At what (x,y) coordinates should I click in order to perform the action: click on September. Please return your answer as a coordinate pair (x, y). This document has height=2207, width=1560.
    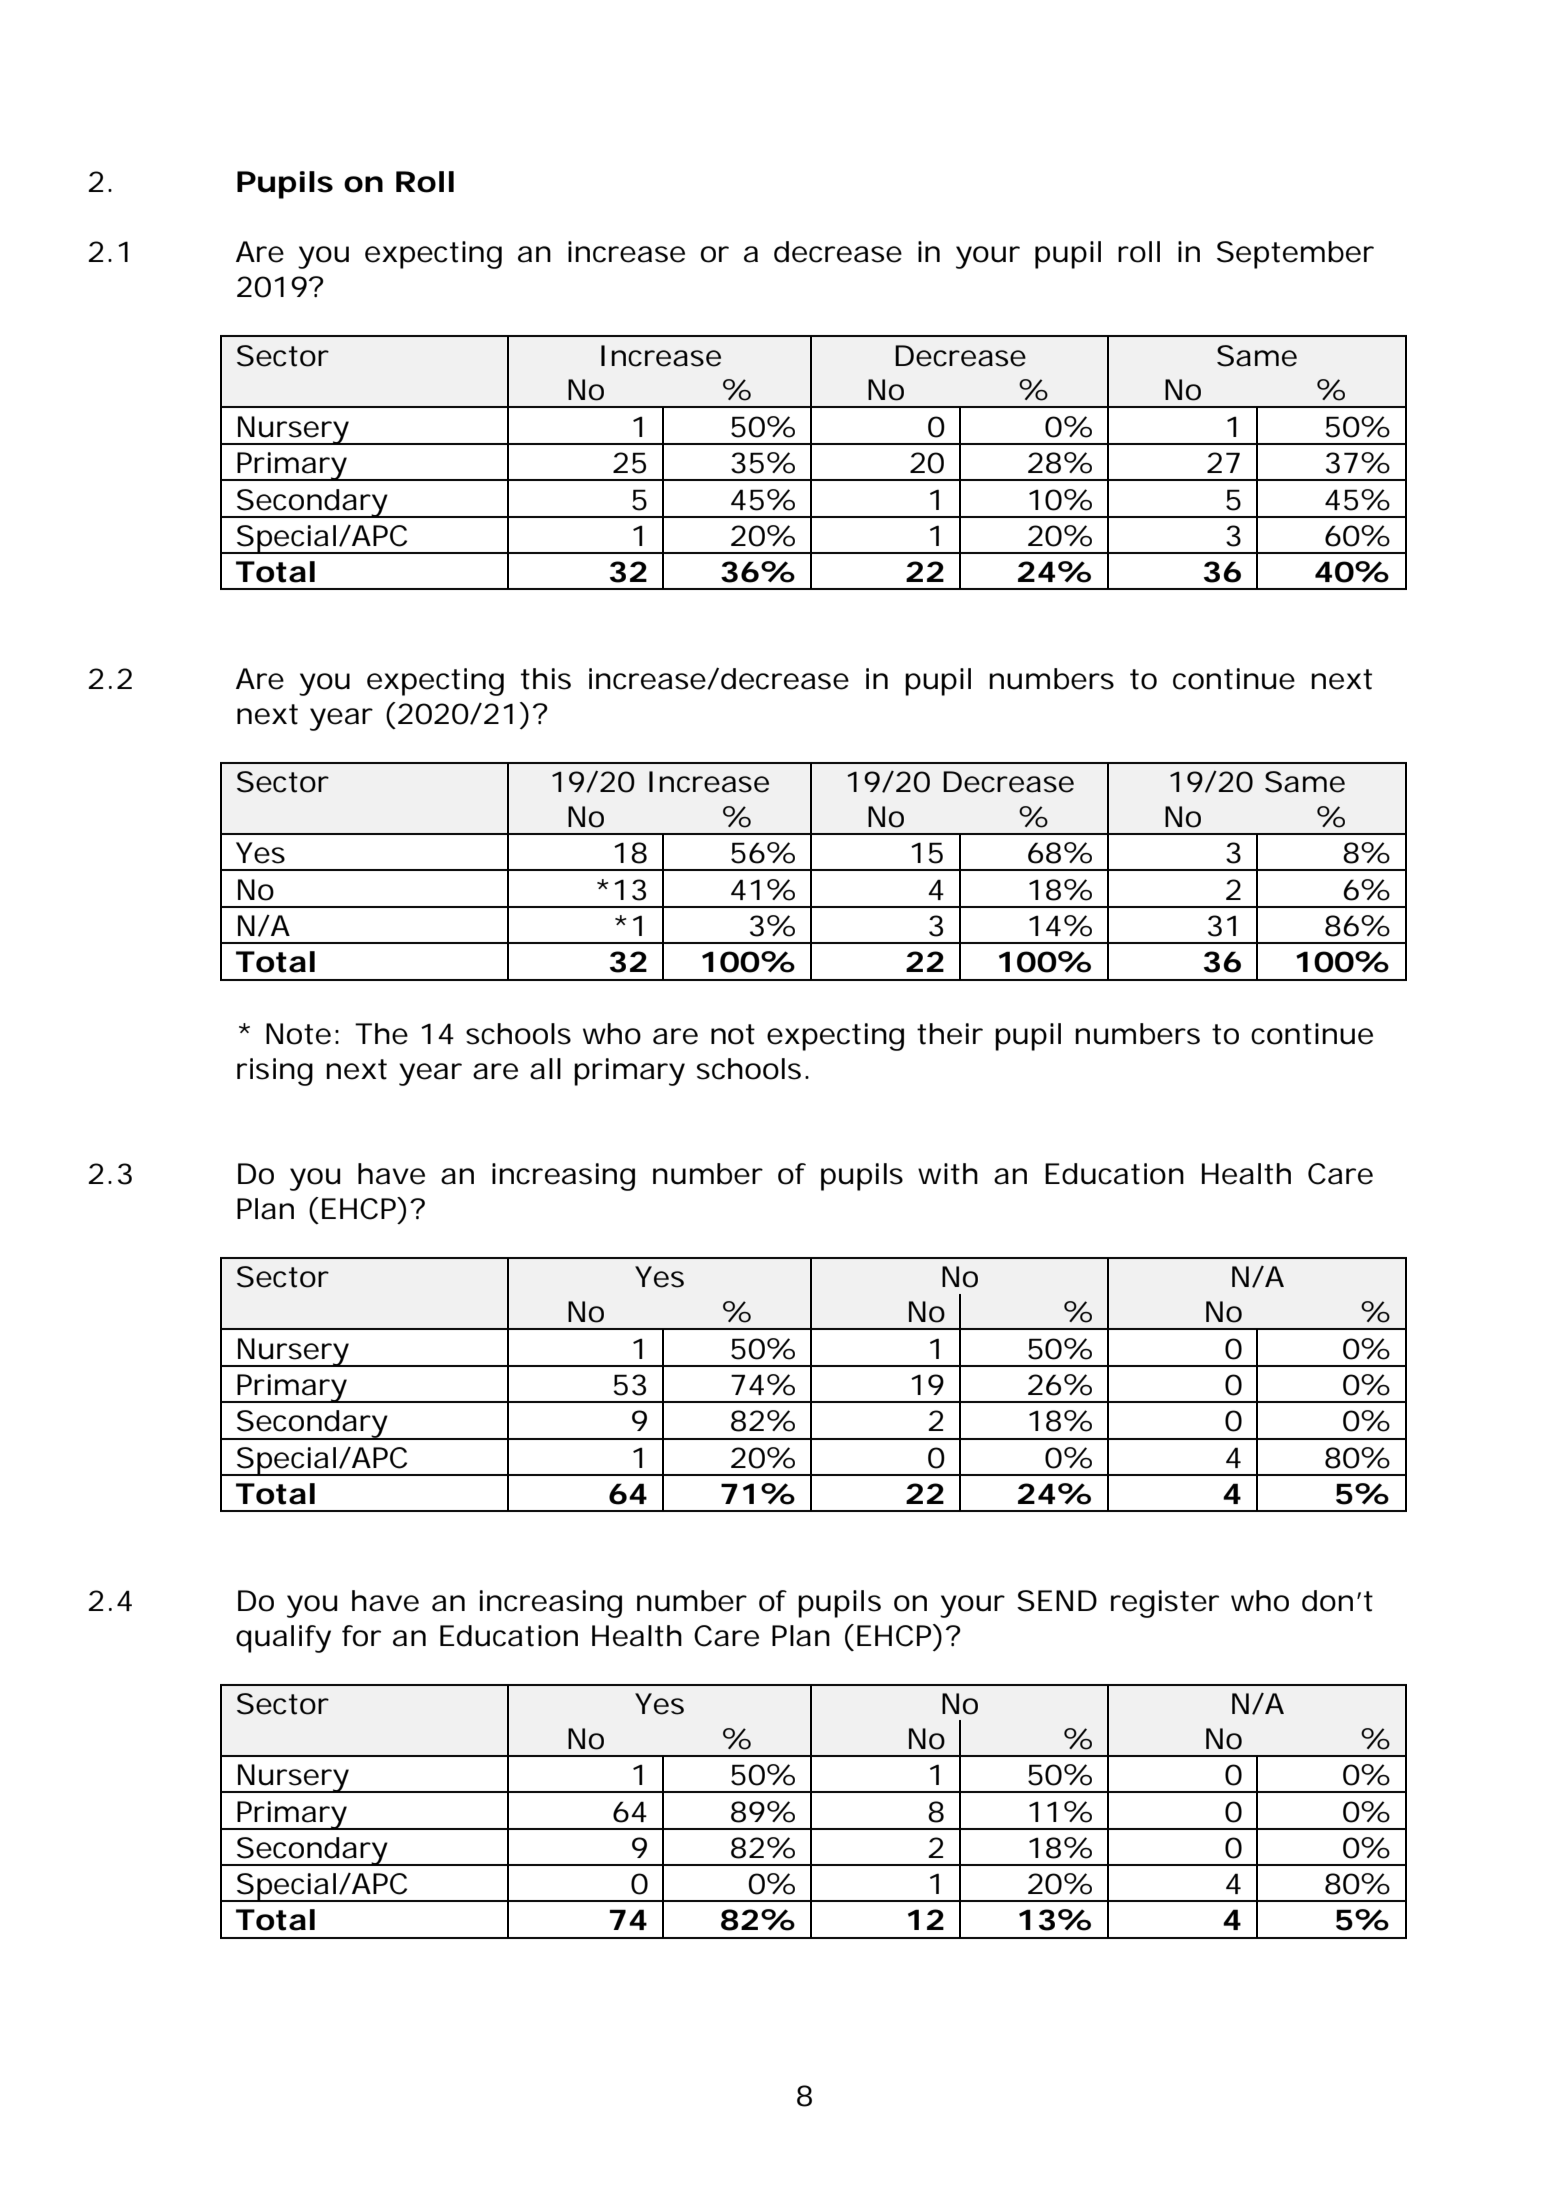
    Looking at the image, I should click on (1295, 255).
